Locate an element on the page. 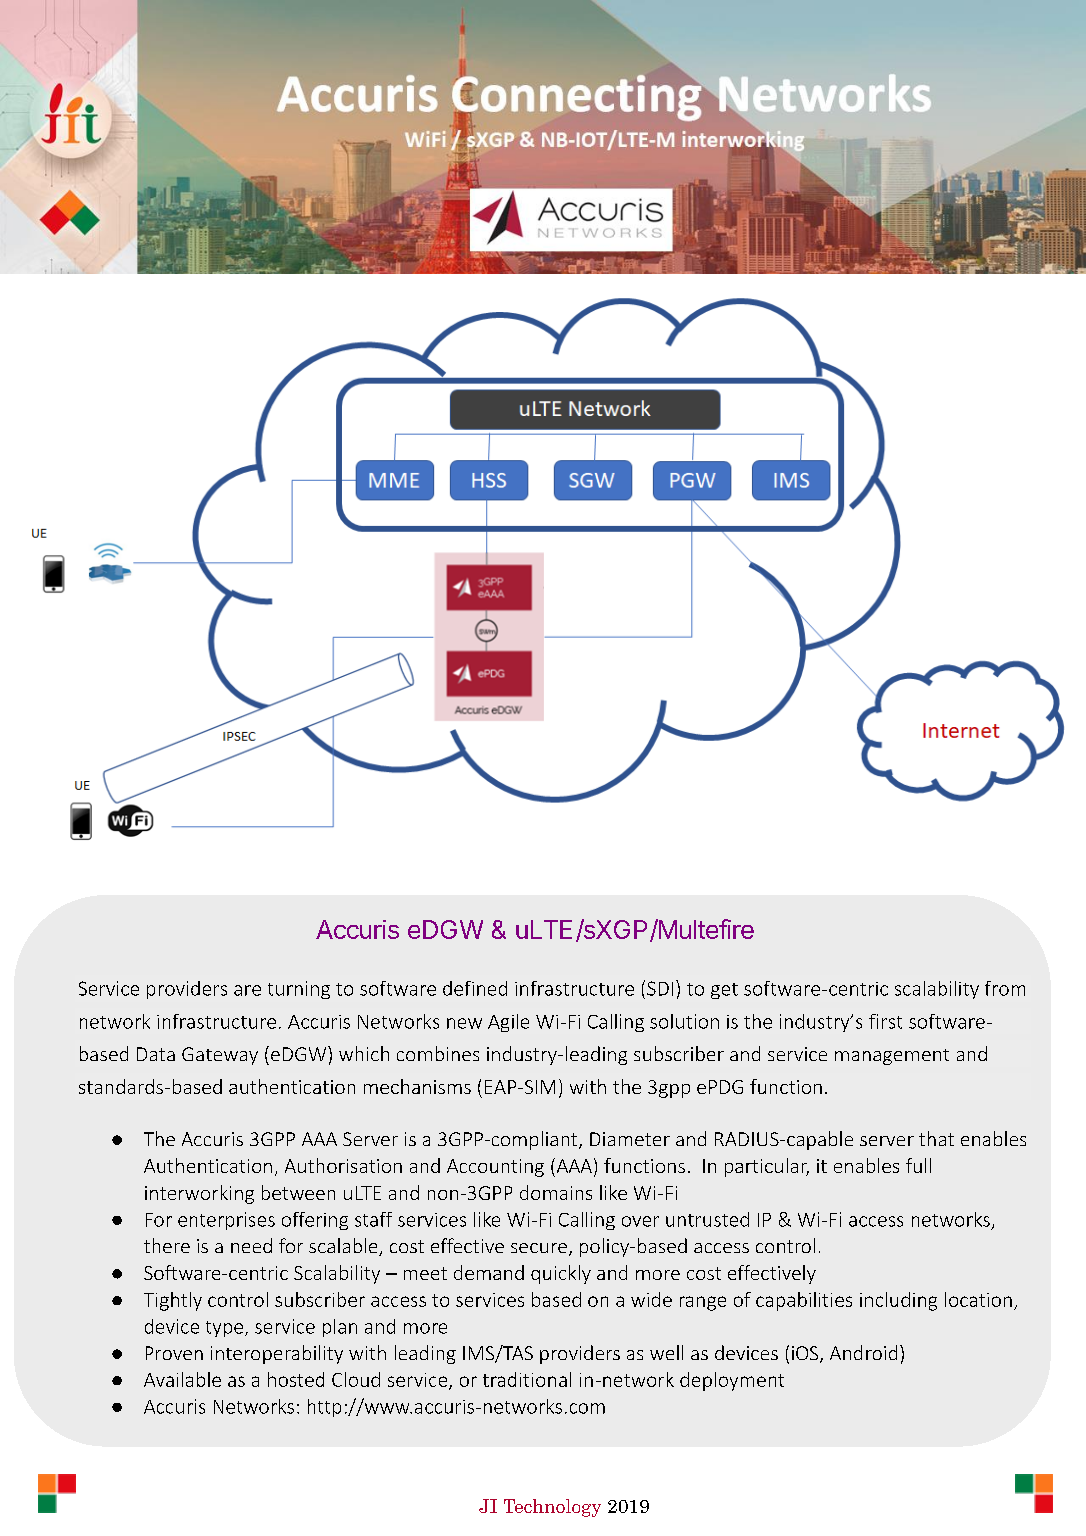  SDI is located at coordinates (660, 988).
